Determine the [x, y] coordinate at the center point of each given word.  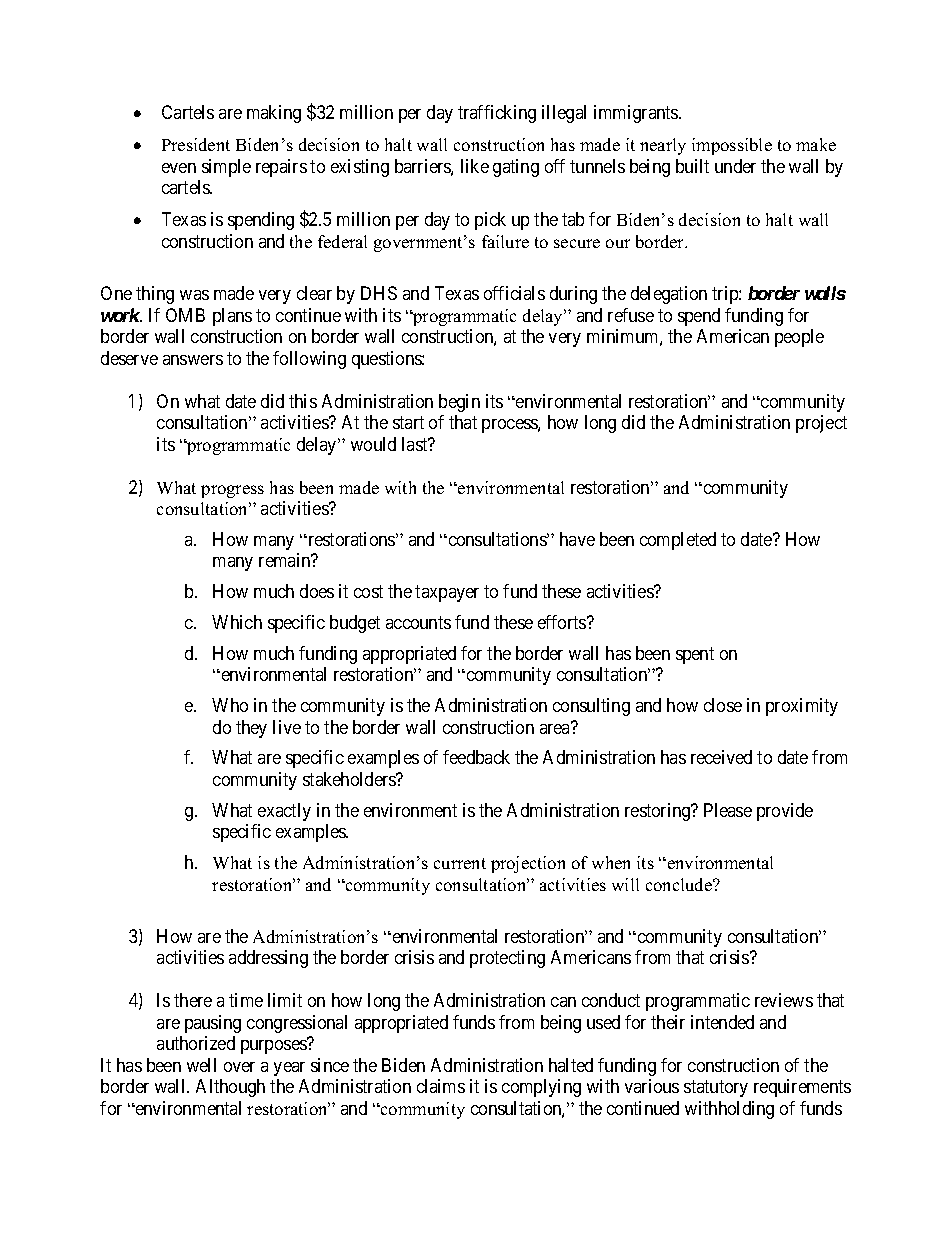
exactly [284, 812]
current [460, 863]
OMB [185, 315]
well [201, 1065]
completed [678, 541]
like [475, 166]
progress [232, 491]
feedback [476, 757]
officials [514, 293]
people [799, 338]
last [416, 444]
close [723, 705]
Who [230, 705]
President [196, 144]
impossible [732, 146]
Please [728, 810]
